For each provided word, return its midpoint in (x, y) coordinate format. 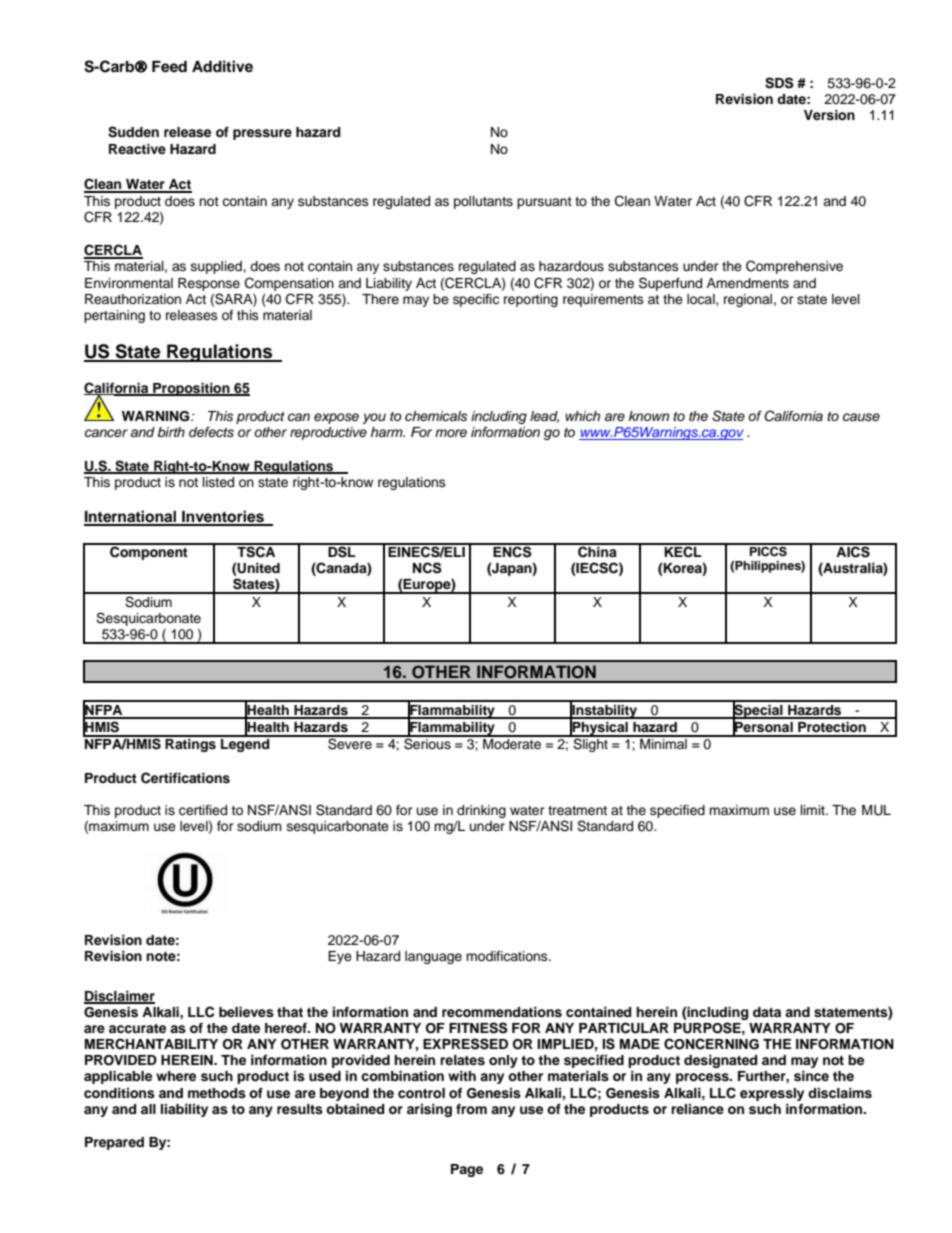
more (451, 433)
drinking (481, 811)
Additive (222, 66)
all (148, 1109)
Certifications (185, 778)
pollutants (483, 202)
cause (861, 417)
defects (211, 432)
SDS (779, 83)
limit (814, 810)
